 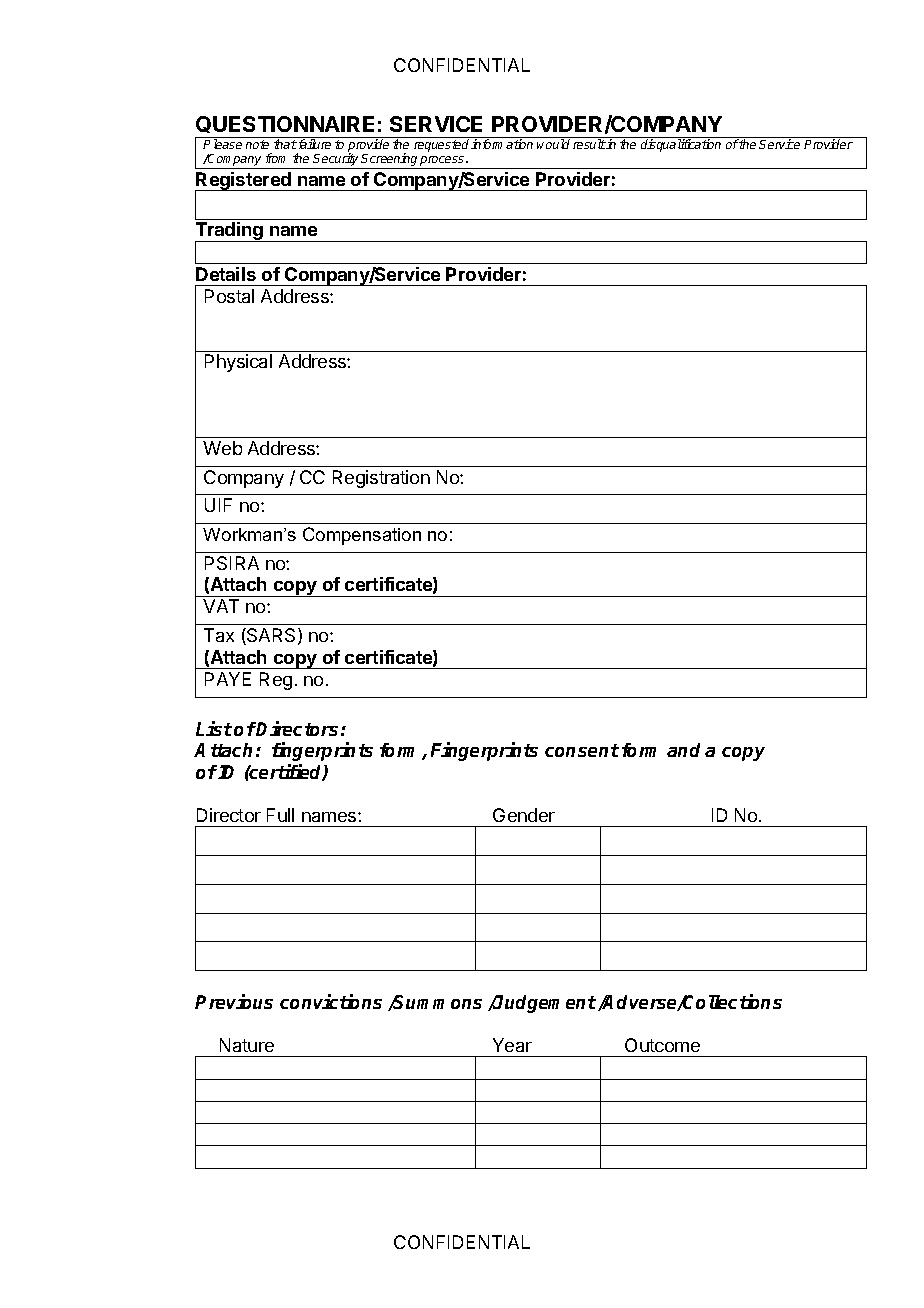 I want to click on consent, so click(x=582, y=750).
